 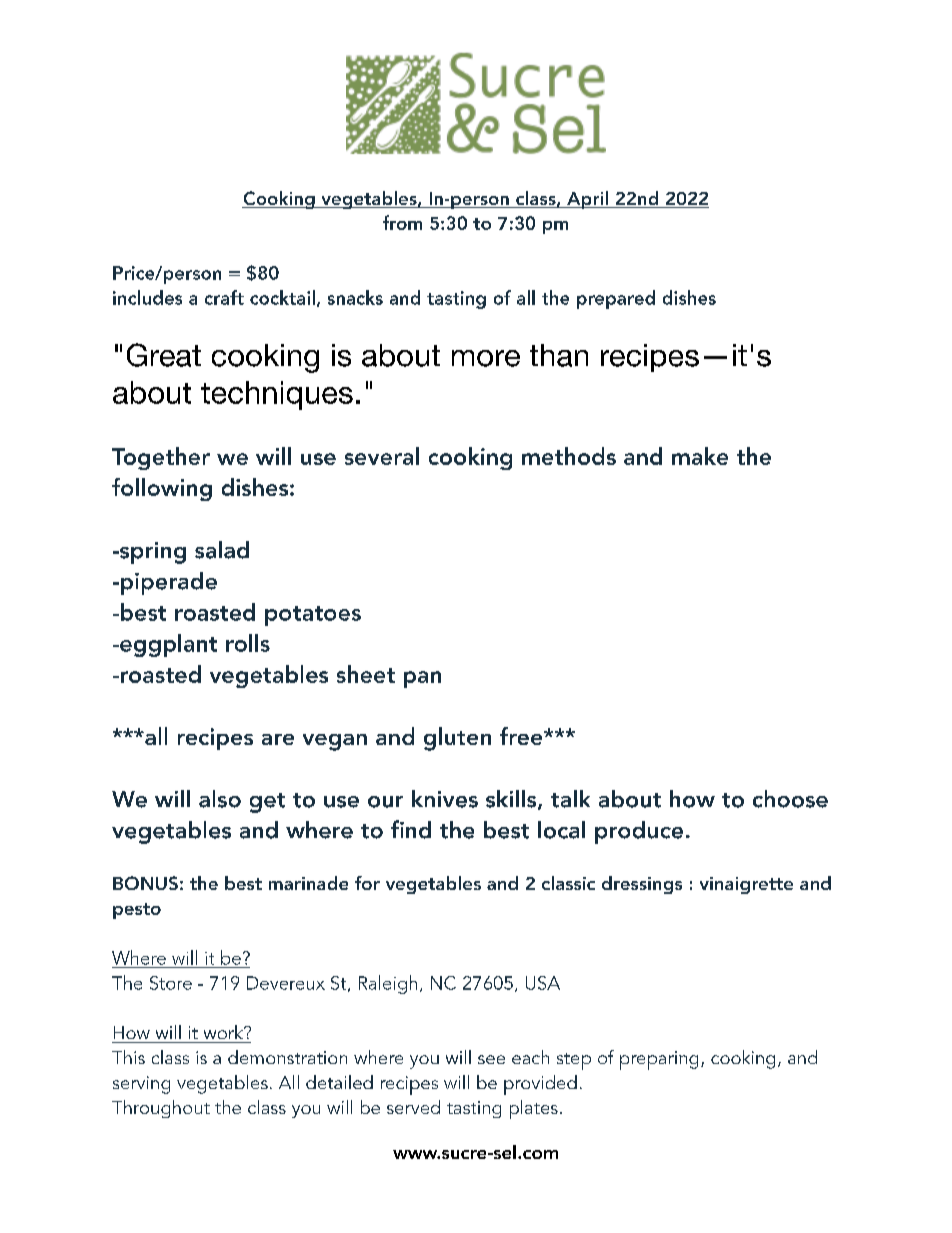 What do you see at coordinates (587, 200) in the image?
I see `April` at bounding box center [587, 200].
